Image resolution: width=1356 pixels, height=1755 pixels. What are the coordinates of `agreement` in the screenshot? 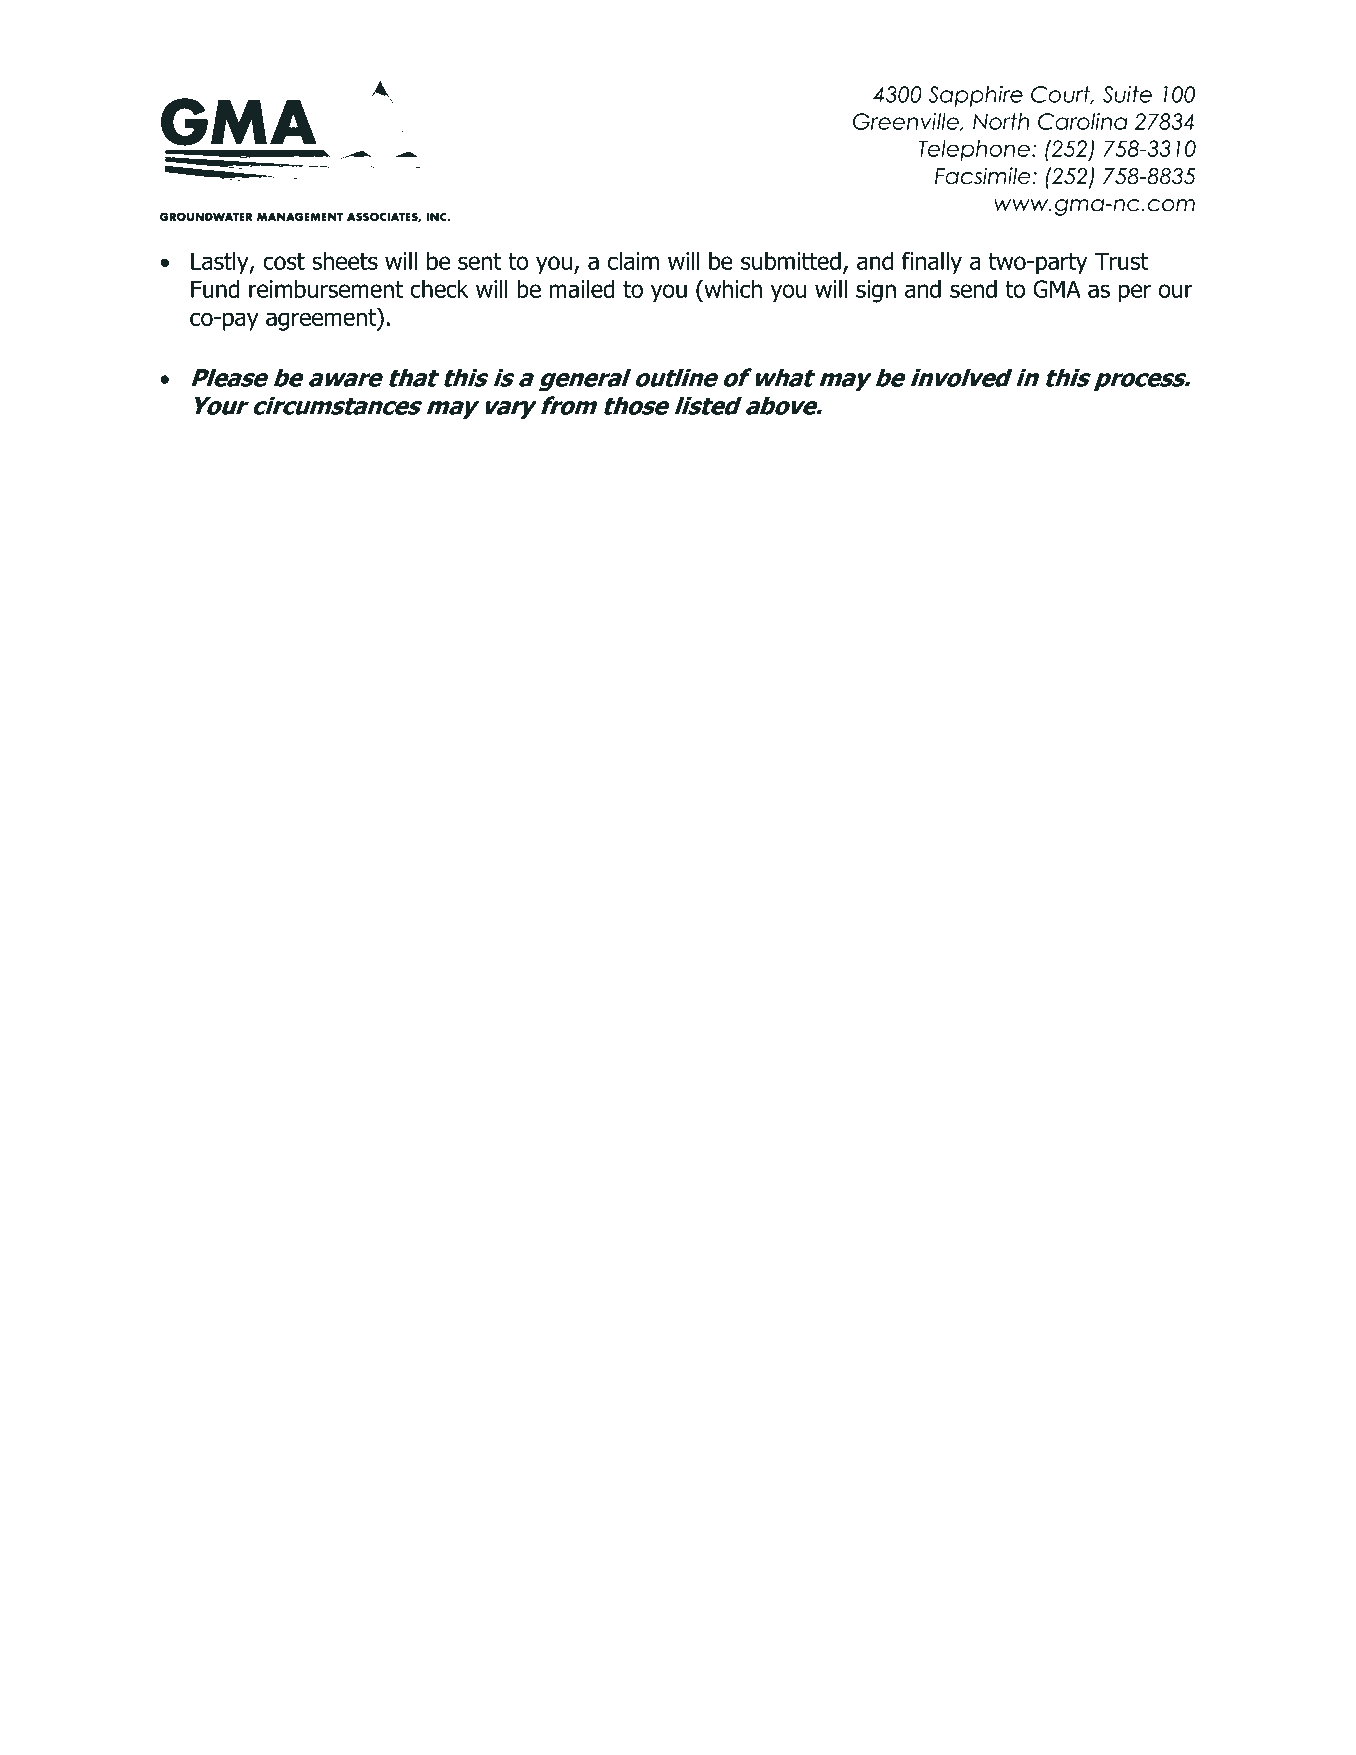 It's located at (322, 319).
